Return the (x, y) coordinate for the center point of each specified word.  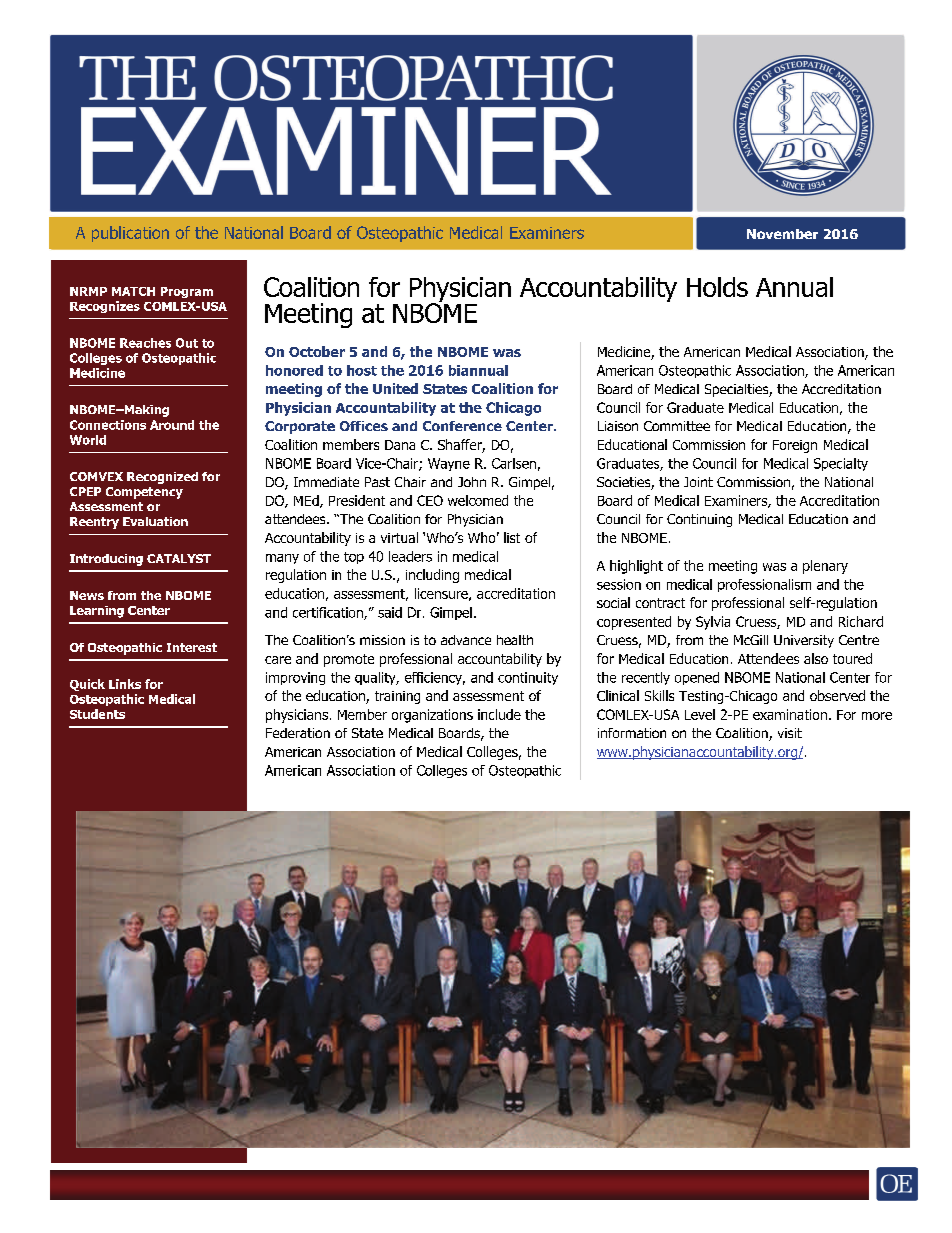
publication (130, 234)
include (499, 714)
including (432, 576)
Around (172, 425)
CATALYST (179, 558)
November (782, 234)
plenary (825, 567)
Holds (717, 287)
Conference (462, 426)
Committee (677, 426)
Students (97, 714)
